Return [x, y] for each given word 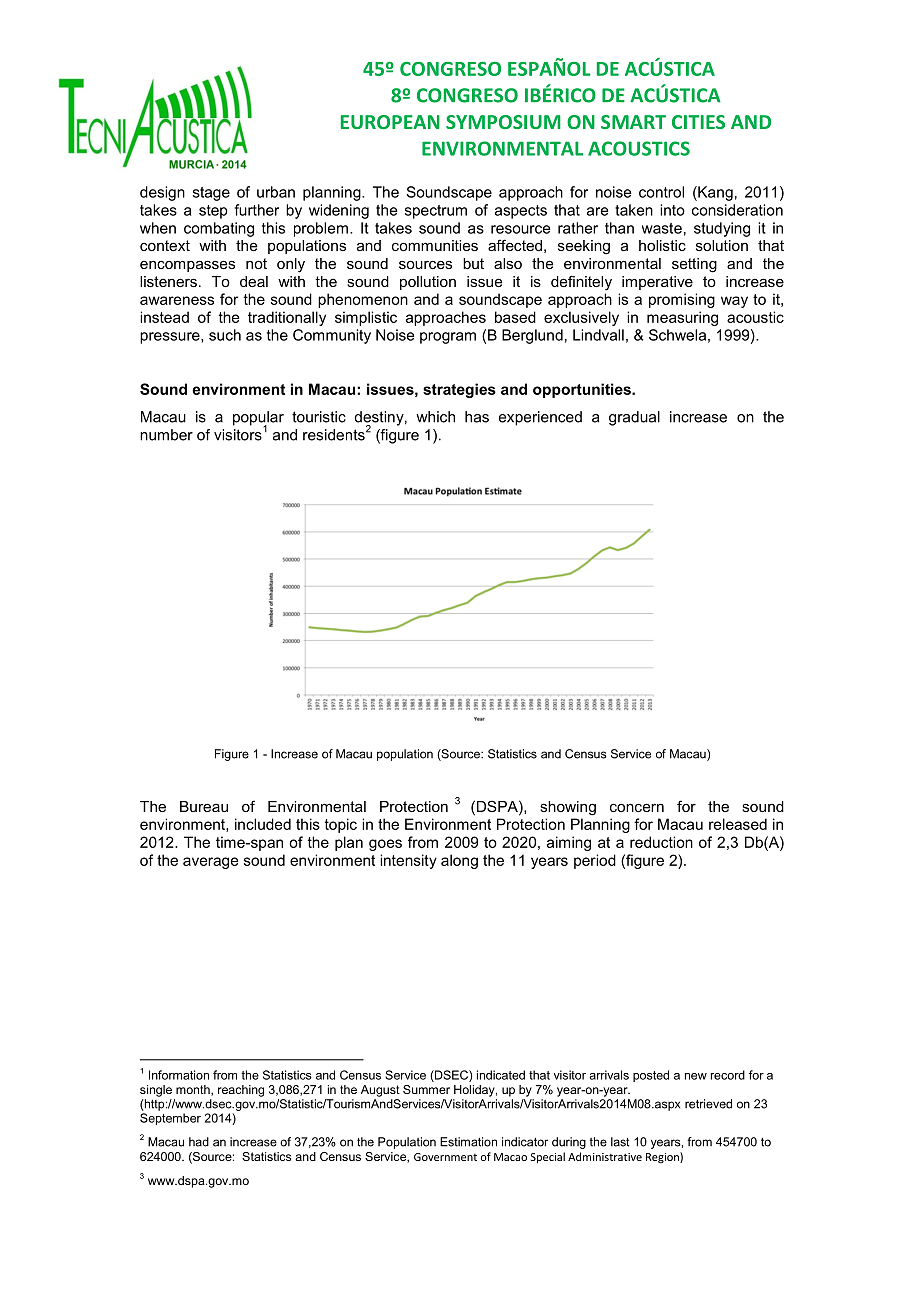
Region [663, 1158]
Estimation [468, 1142]
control [661, 192]
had [199, 1142]
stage [211, 194]
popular [258, 419]
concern [637, 807]
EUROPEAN [390, 122]
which [435, 417]
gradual [634, 418]
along [459, 861]
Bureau [204, 806]
